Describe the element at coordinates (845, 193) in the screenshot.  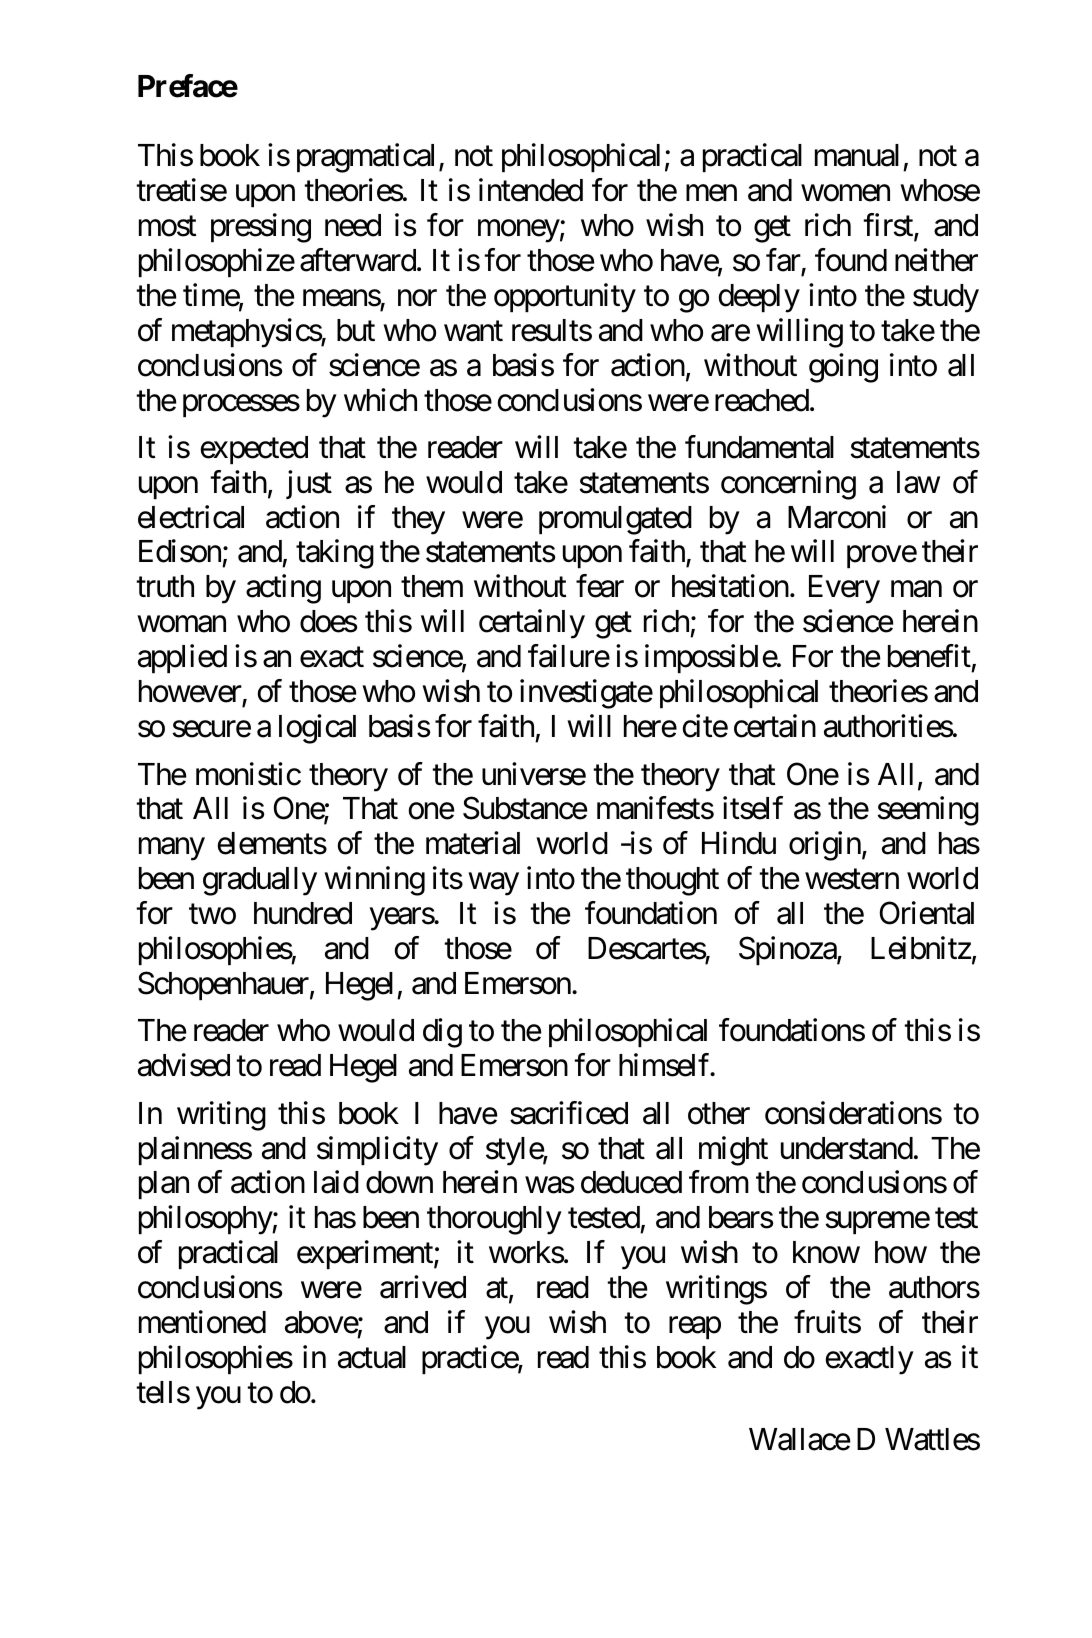
I see `women` at that location.
